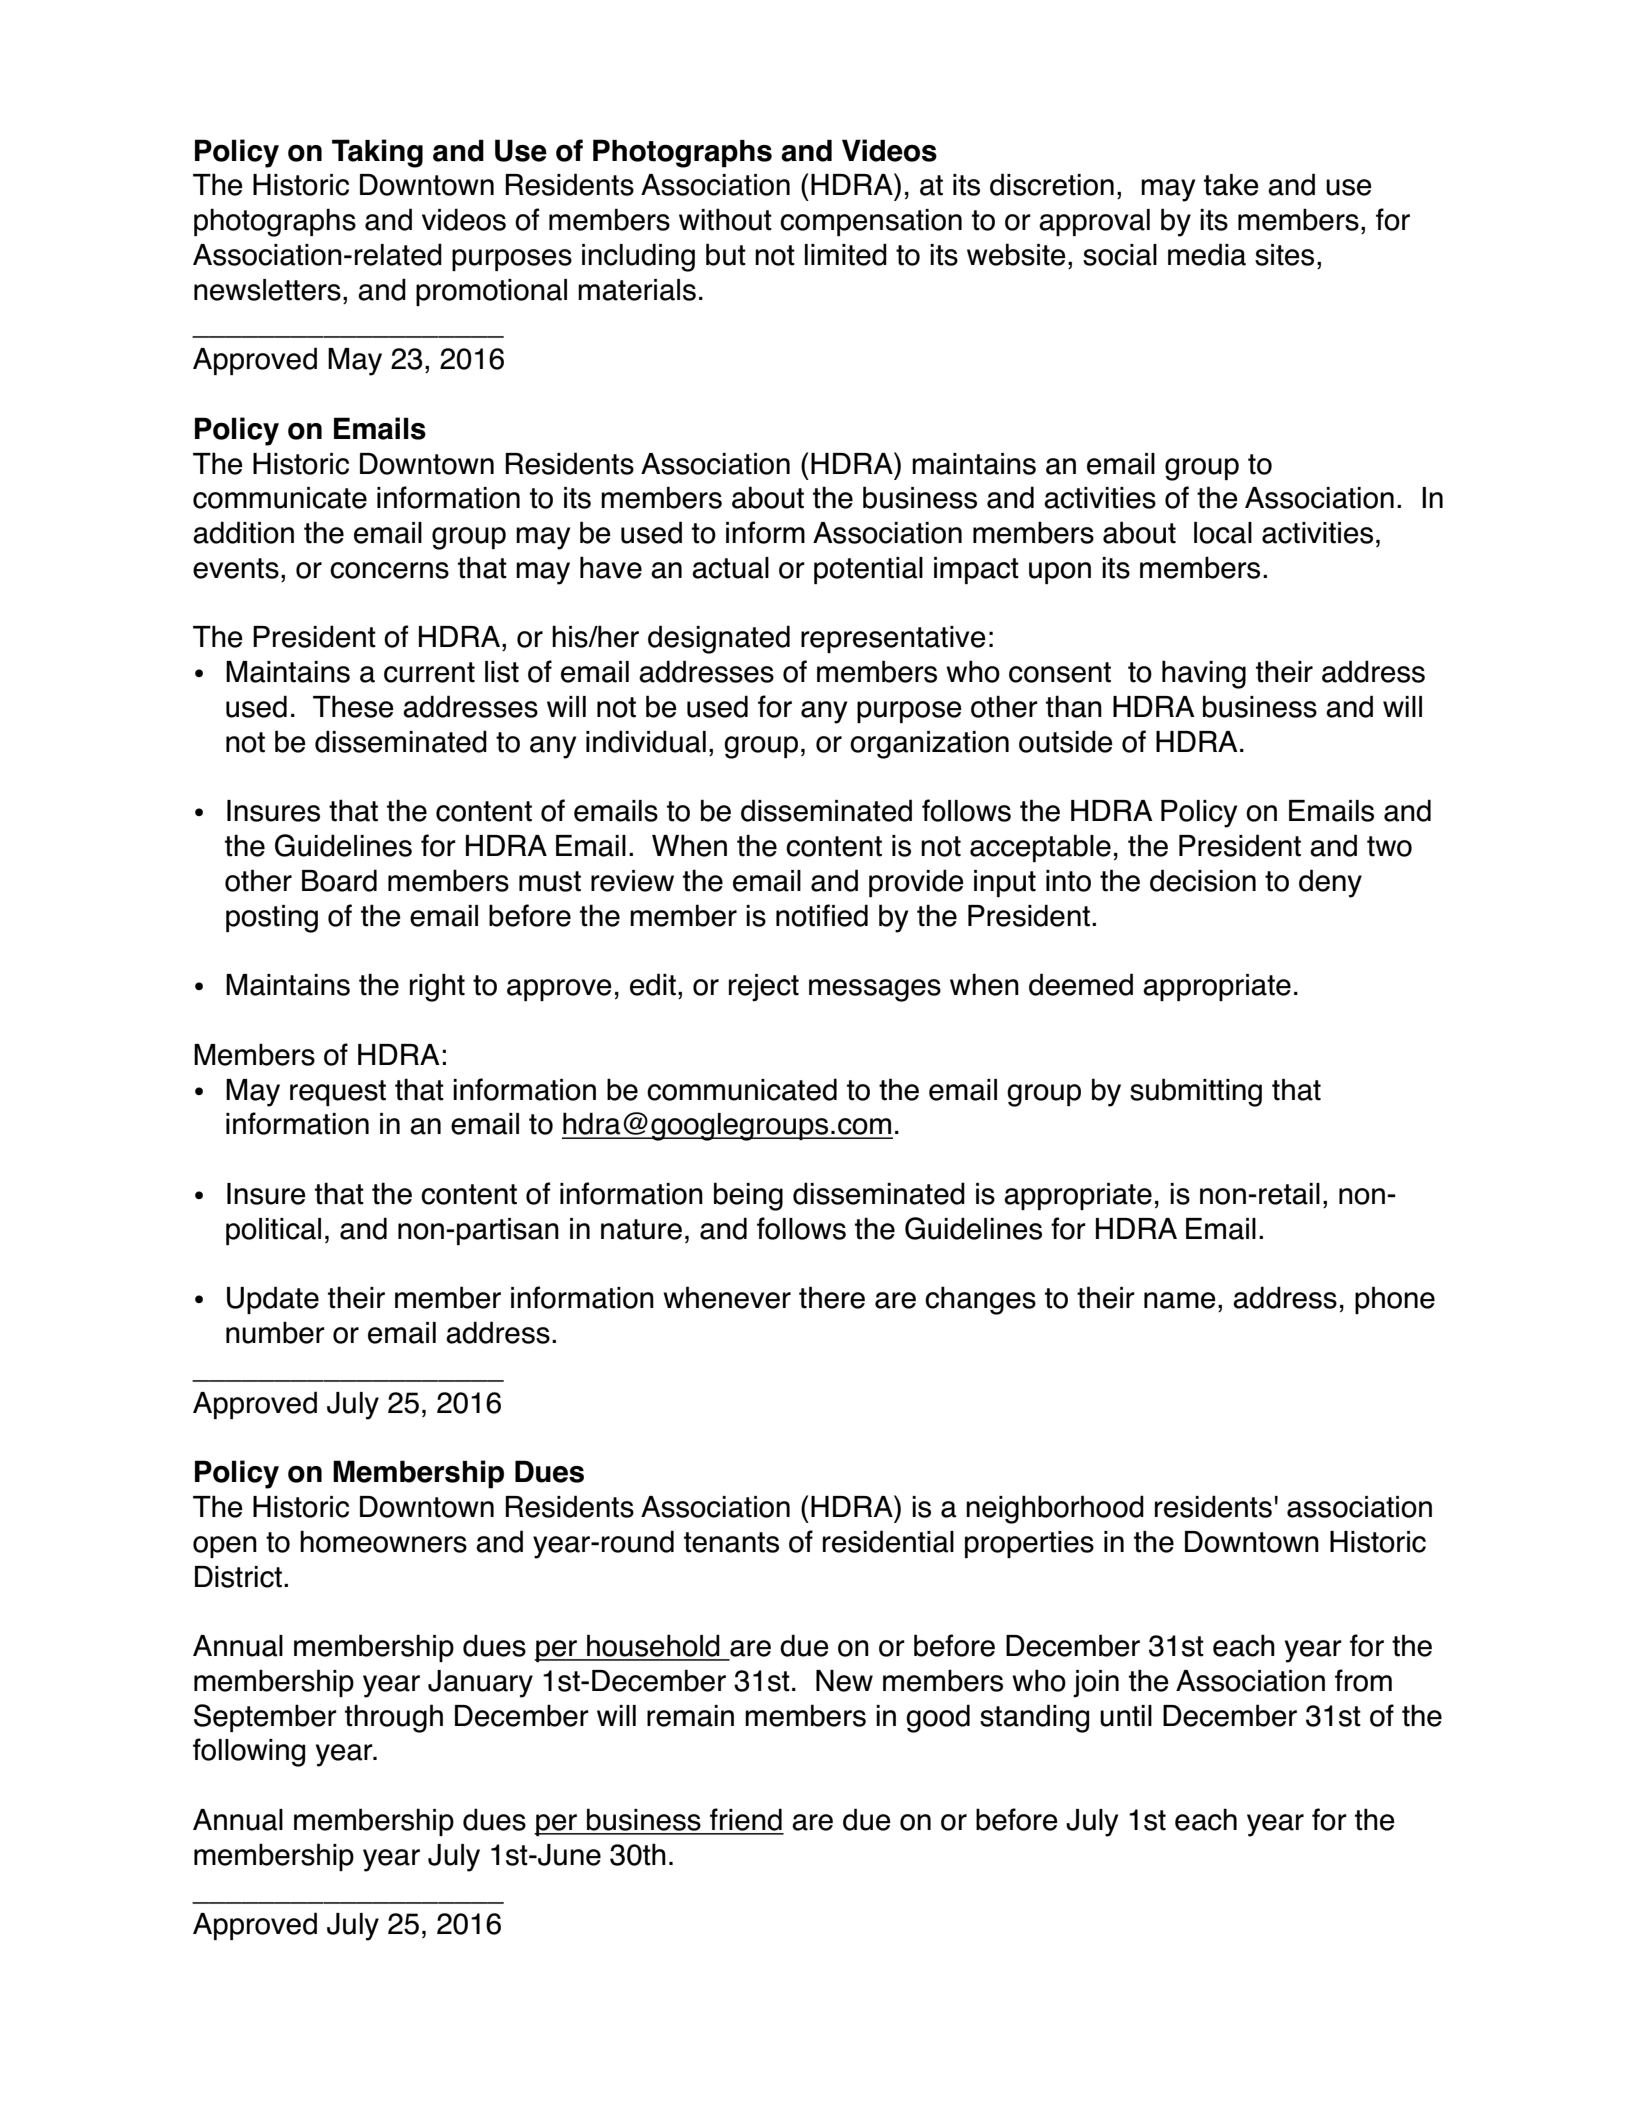  I want to click on notified, so click(822, 915).
